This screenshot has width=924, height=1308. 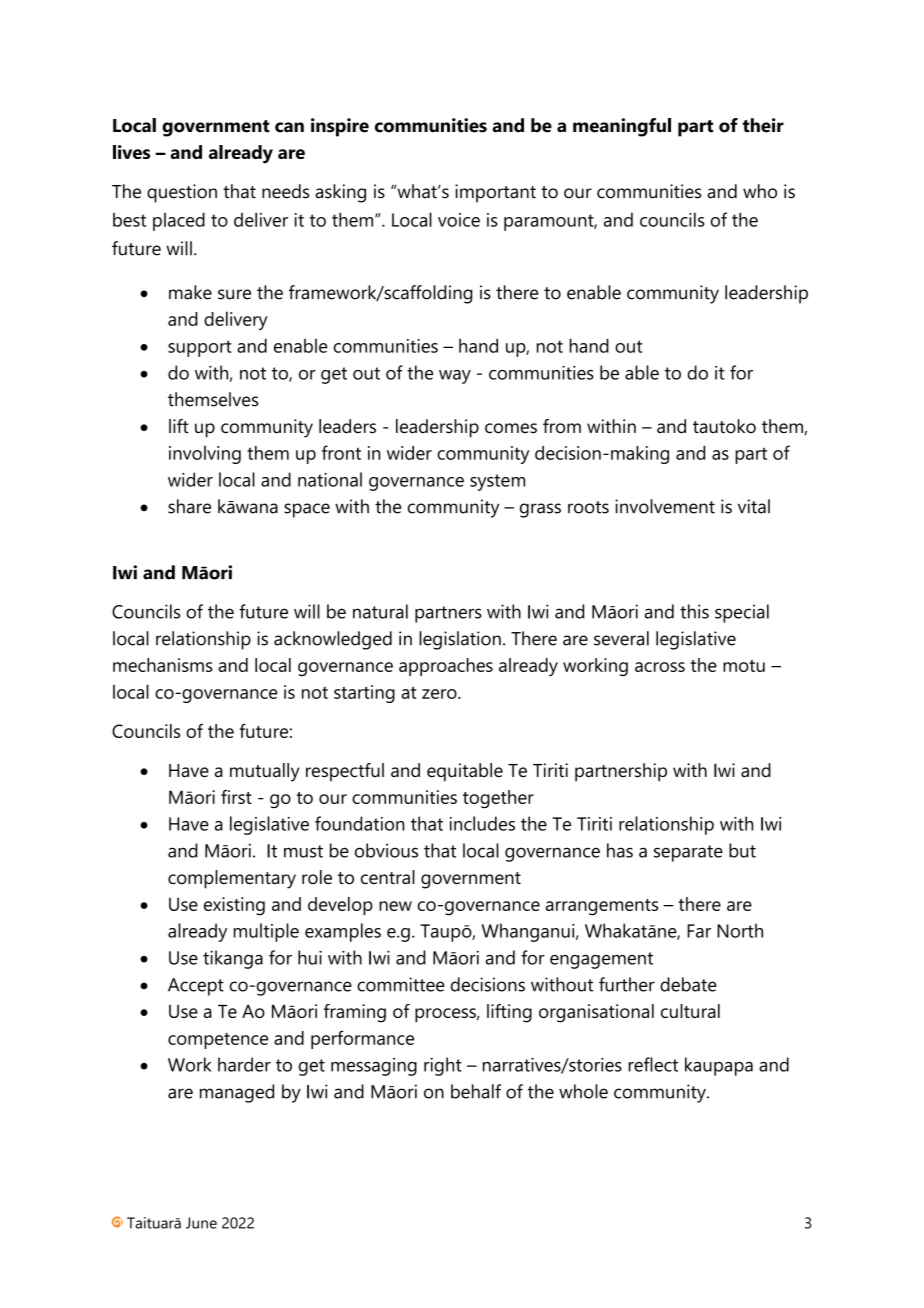 I want to click on new, so click(x=395, y=906).
